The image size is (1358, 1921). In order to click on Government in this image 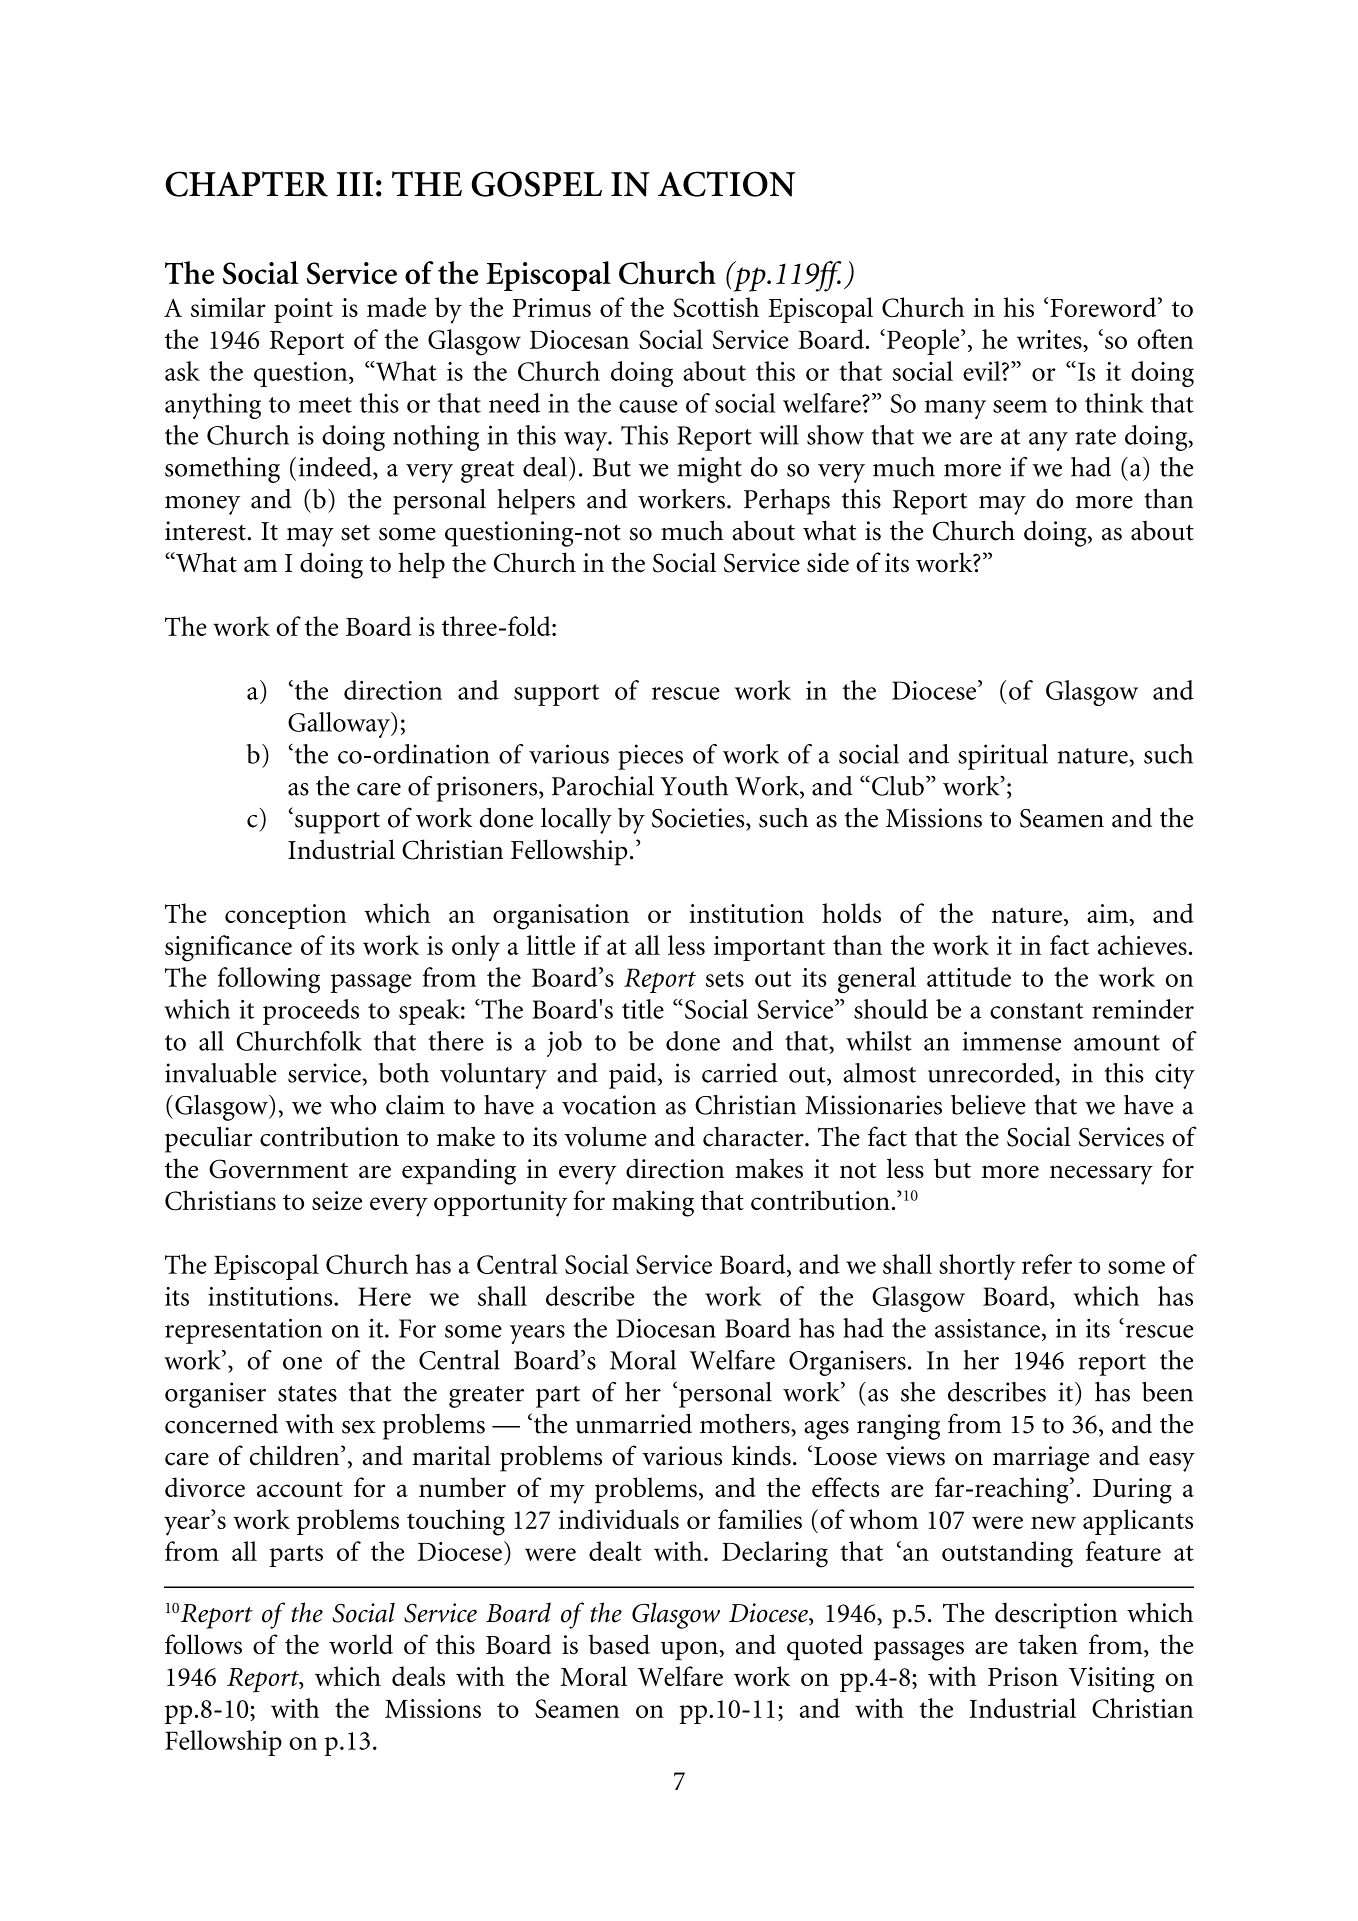, I will do `click(278, 1169)`.
